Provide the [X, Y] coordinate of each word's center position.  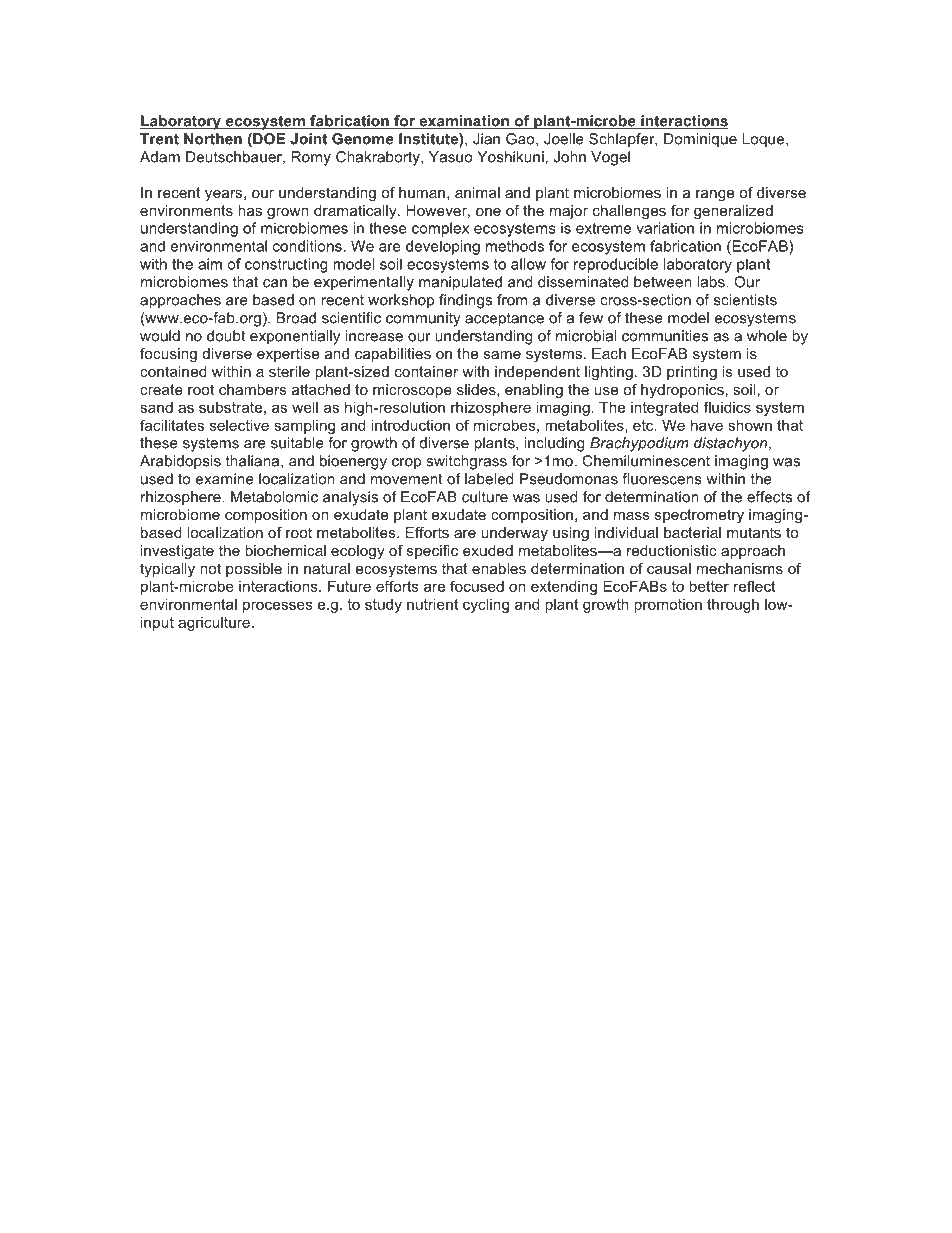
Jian [486, 139]
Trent [159, 139]
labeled [489, 479]
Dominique [700, 140]
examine [225, 479]
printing [692, 373]
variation [665, 228]
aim [210, 264]
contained [173, 371]
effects [769, 497]
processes [278, 607]
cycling [486, 605]
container [426, 371]
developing [443, 247]
